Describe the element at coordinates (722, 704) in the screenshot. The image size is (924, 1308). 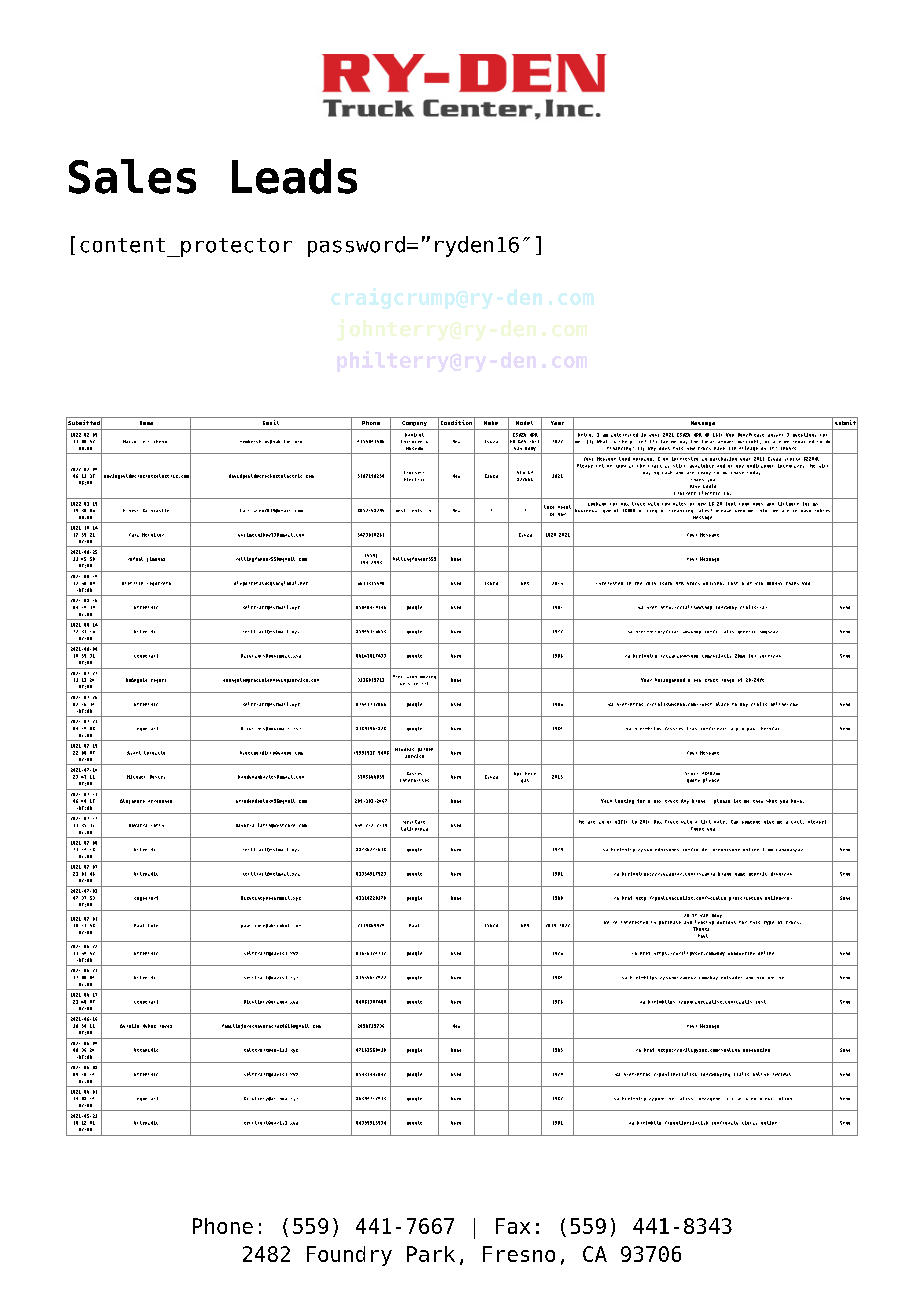
I see `place` at that location.
